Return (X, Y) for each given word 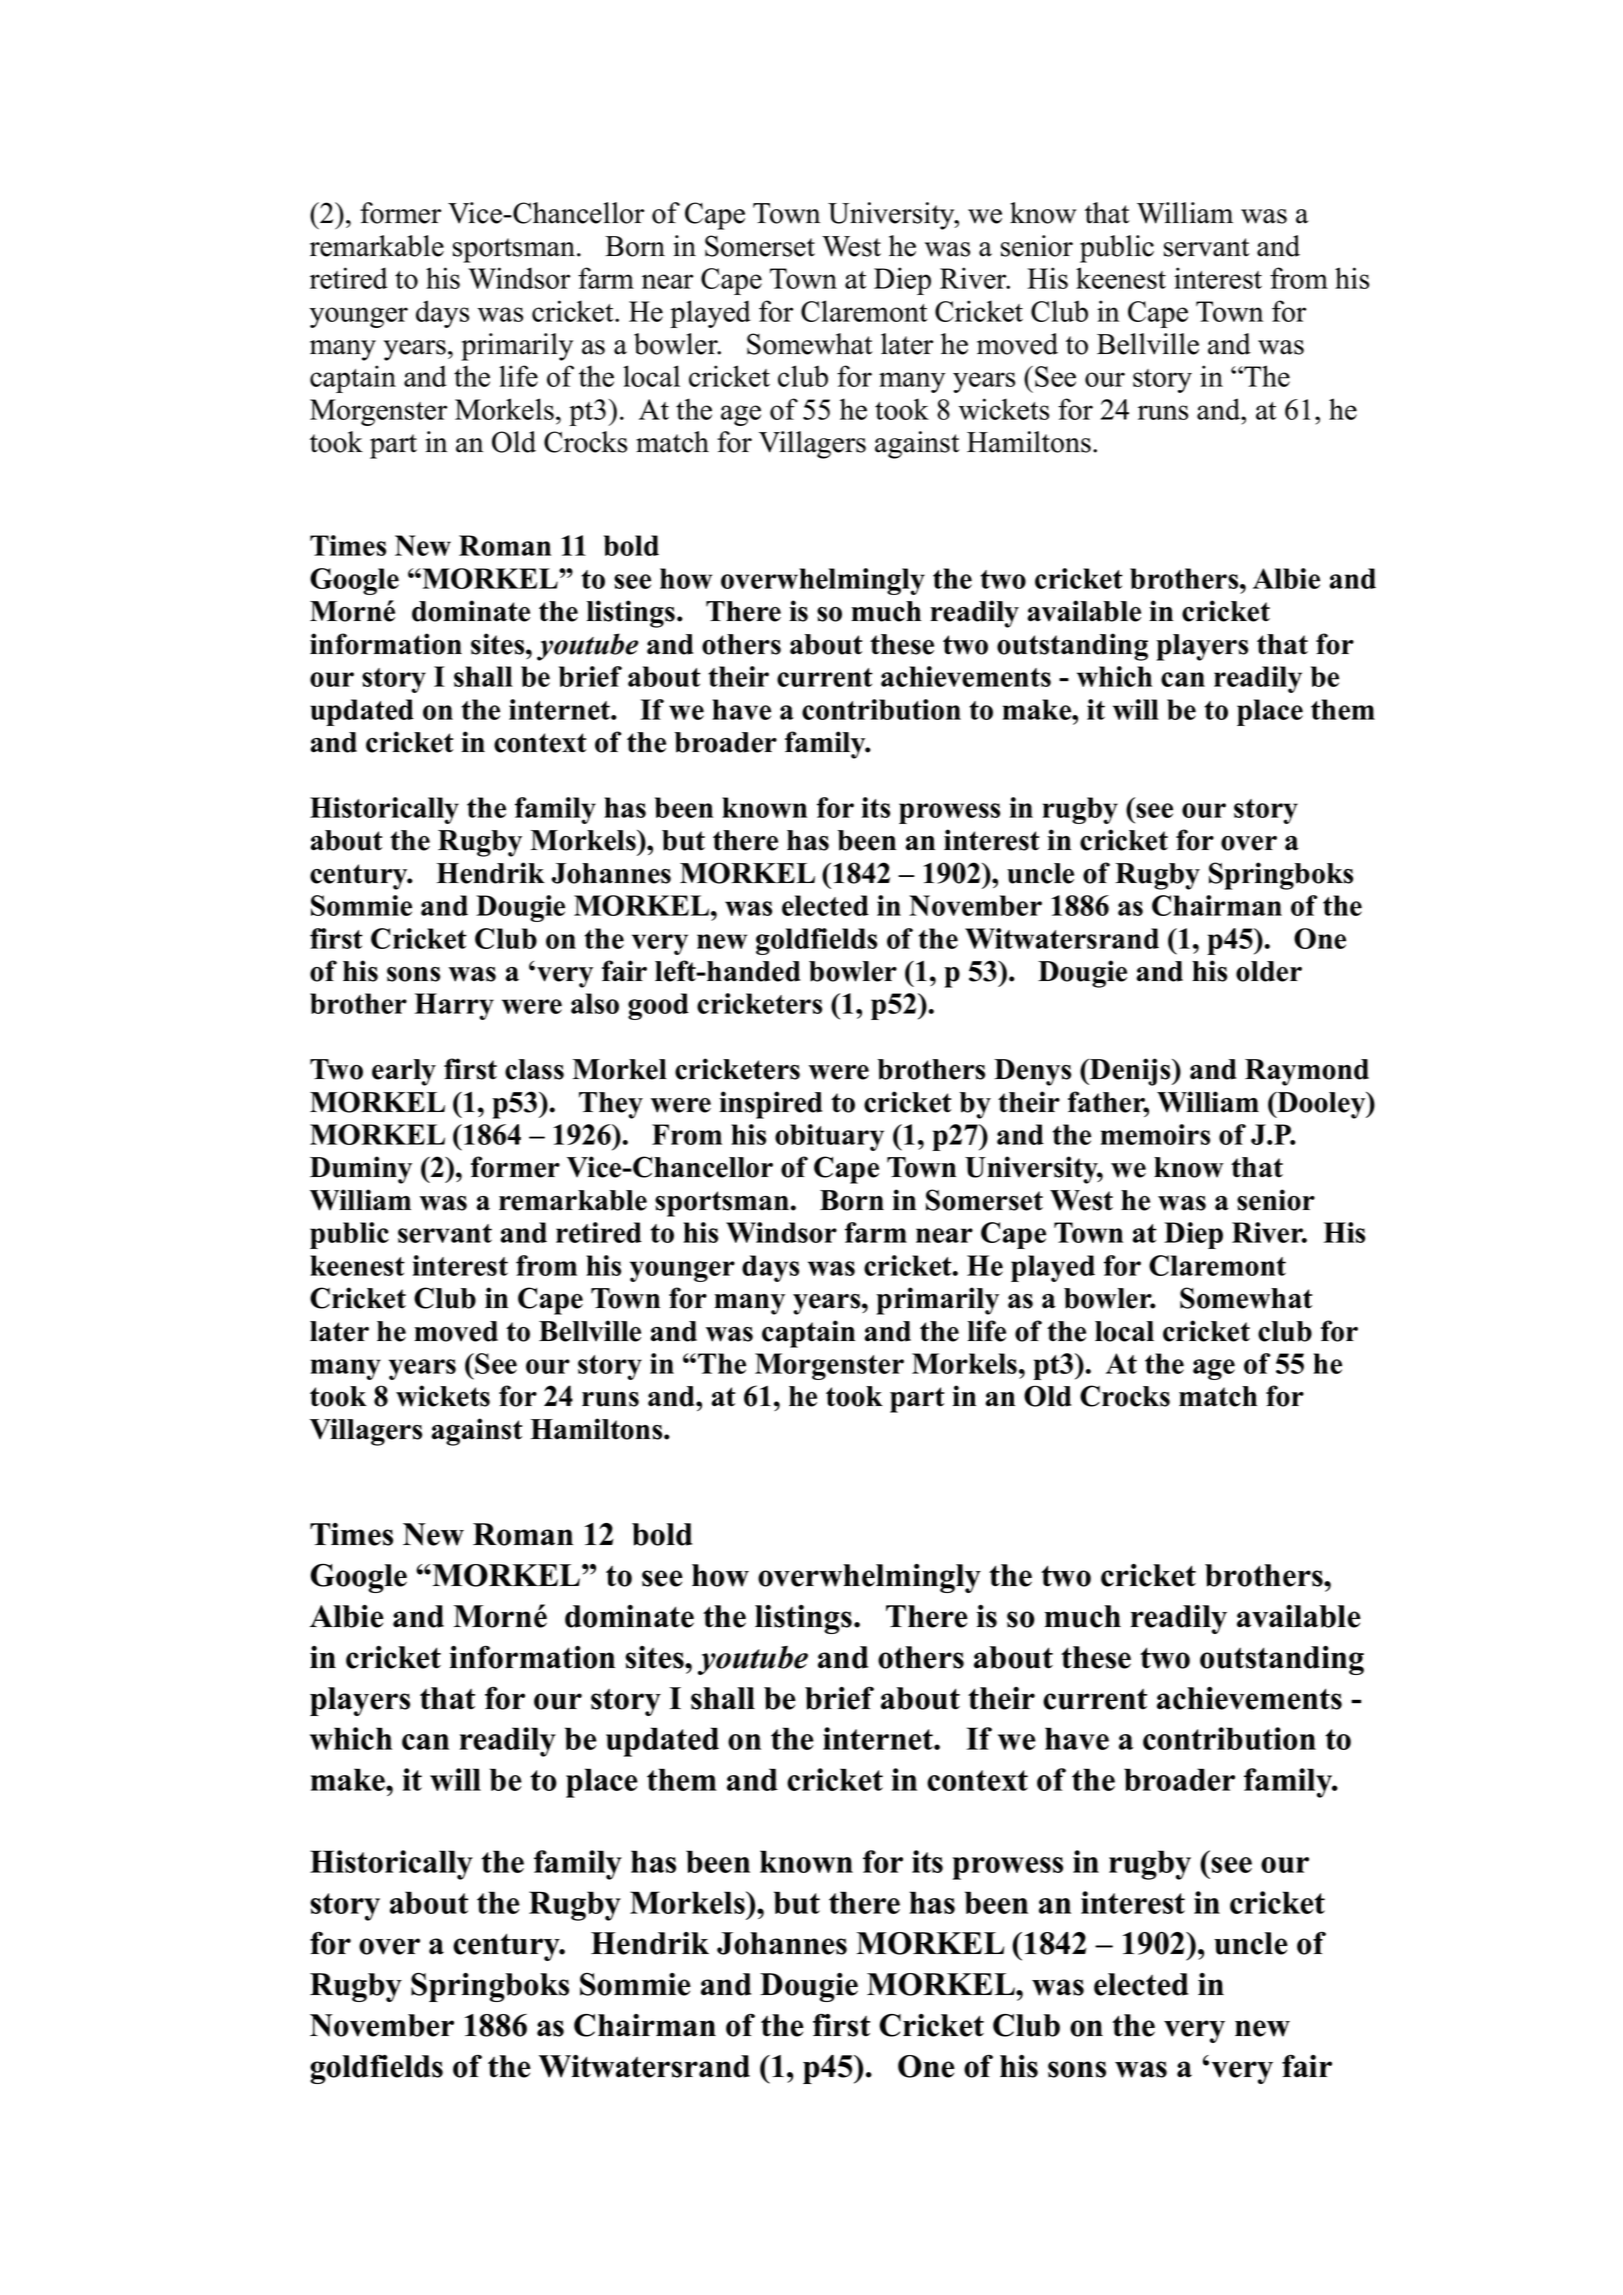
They (611, 1105)
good (658, 1006)
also (595, 1003)
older (1269, 971)
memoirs (1155, 1134)
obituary (829, 1137)
